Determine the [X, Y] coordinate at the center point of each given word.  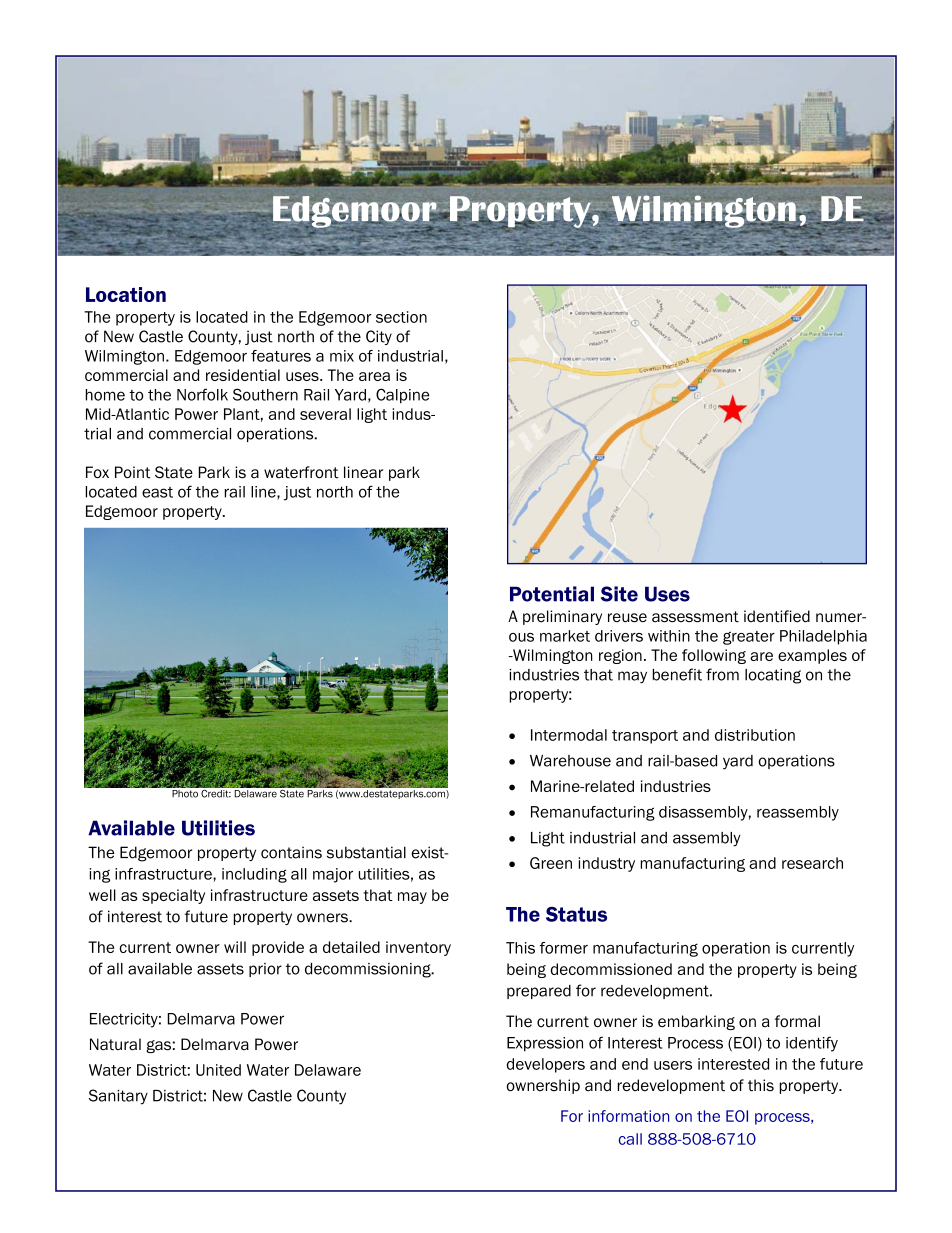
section [401, 317]
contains [291, 852]
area [374, 376]
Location [126, 294]
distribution [755, 735]
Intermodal [569, 735]
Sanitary [118, 1097]
